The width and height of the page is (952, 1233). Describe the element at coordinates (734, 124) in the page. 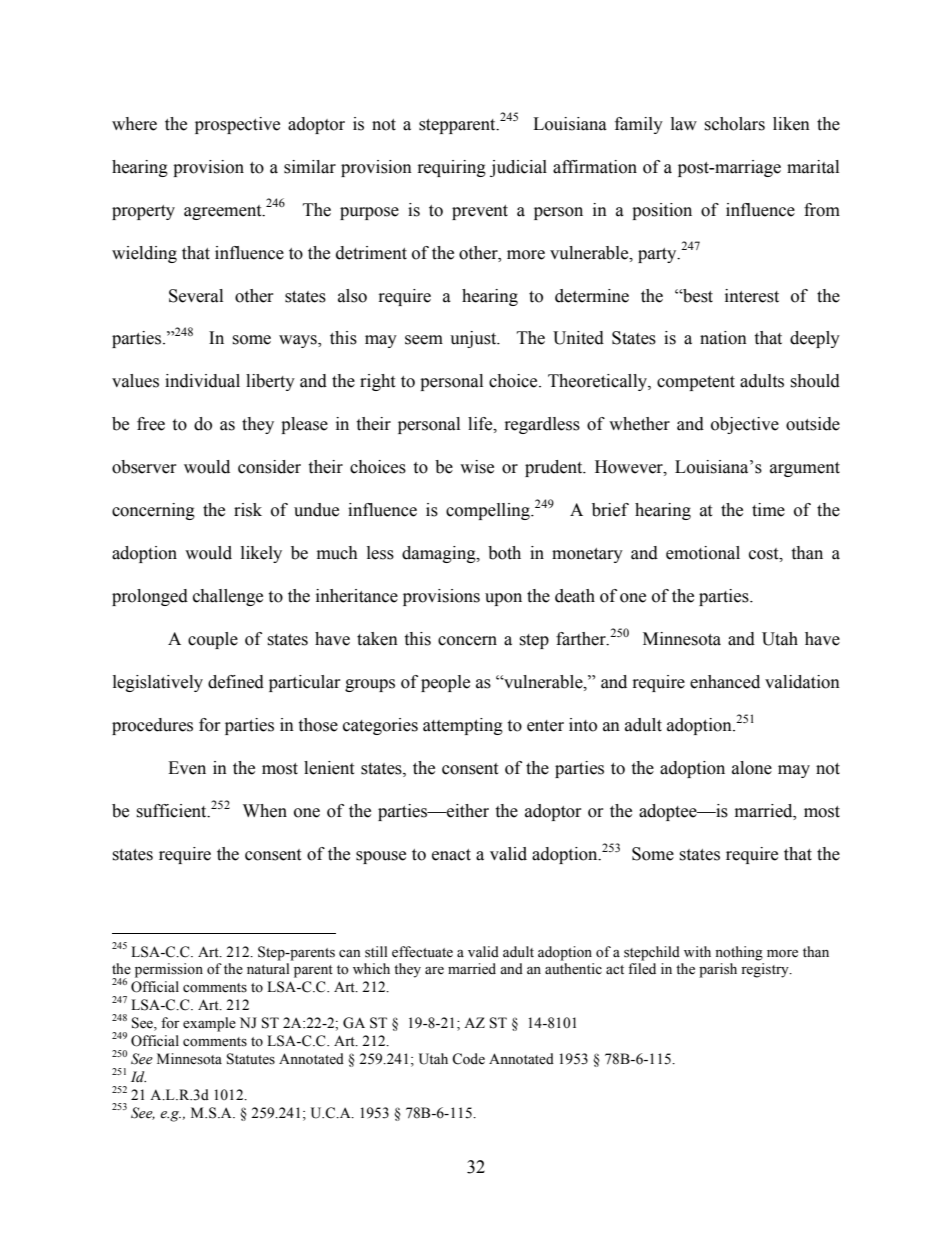

I see `scholars` at that location.
